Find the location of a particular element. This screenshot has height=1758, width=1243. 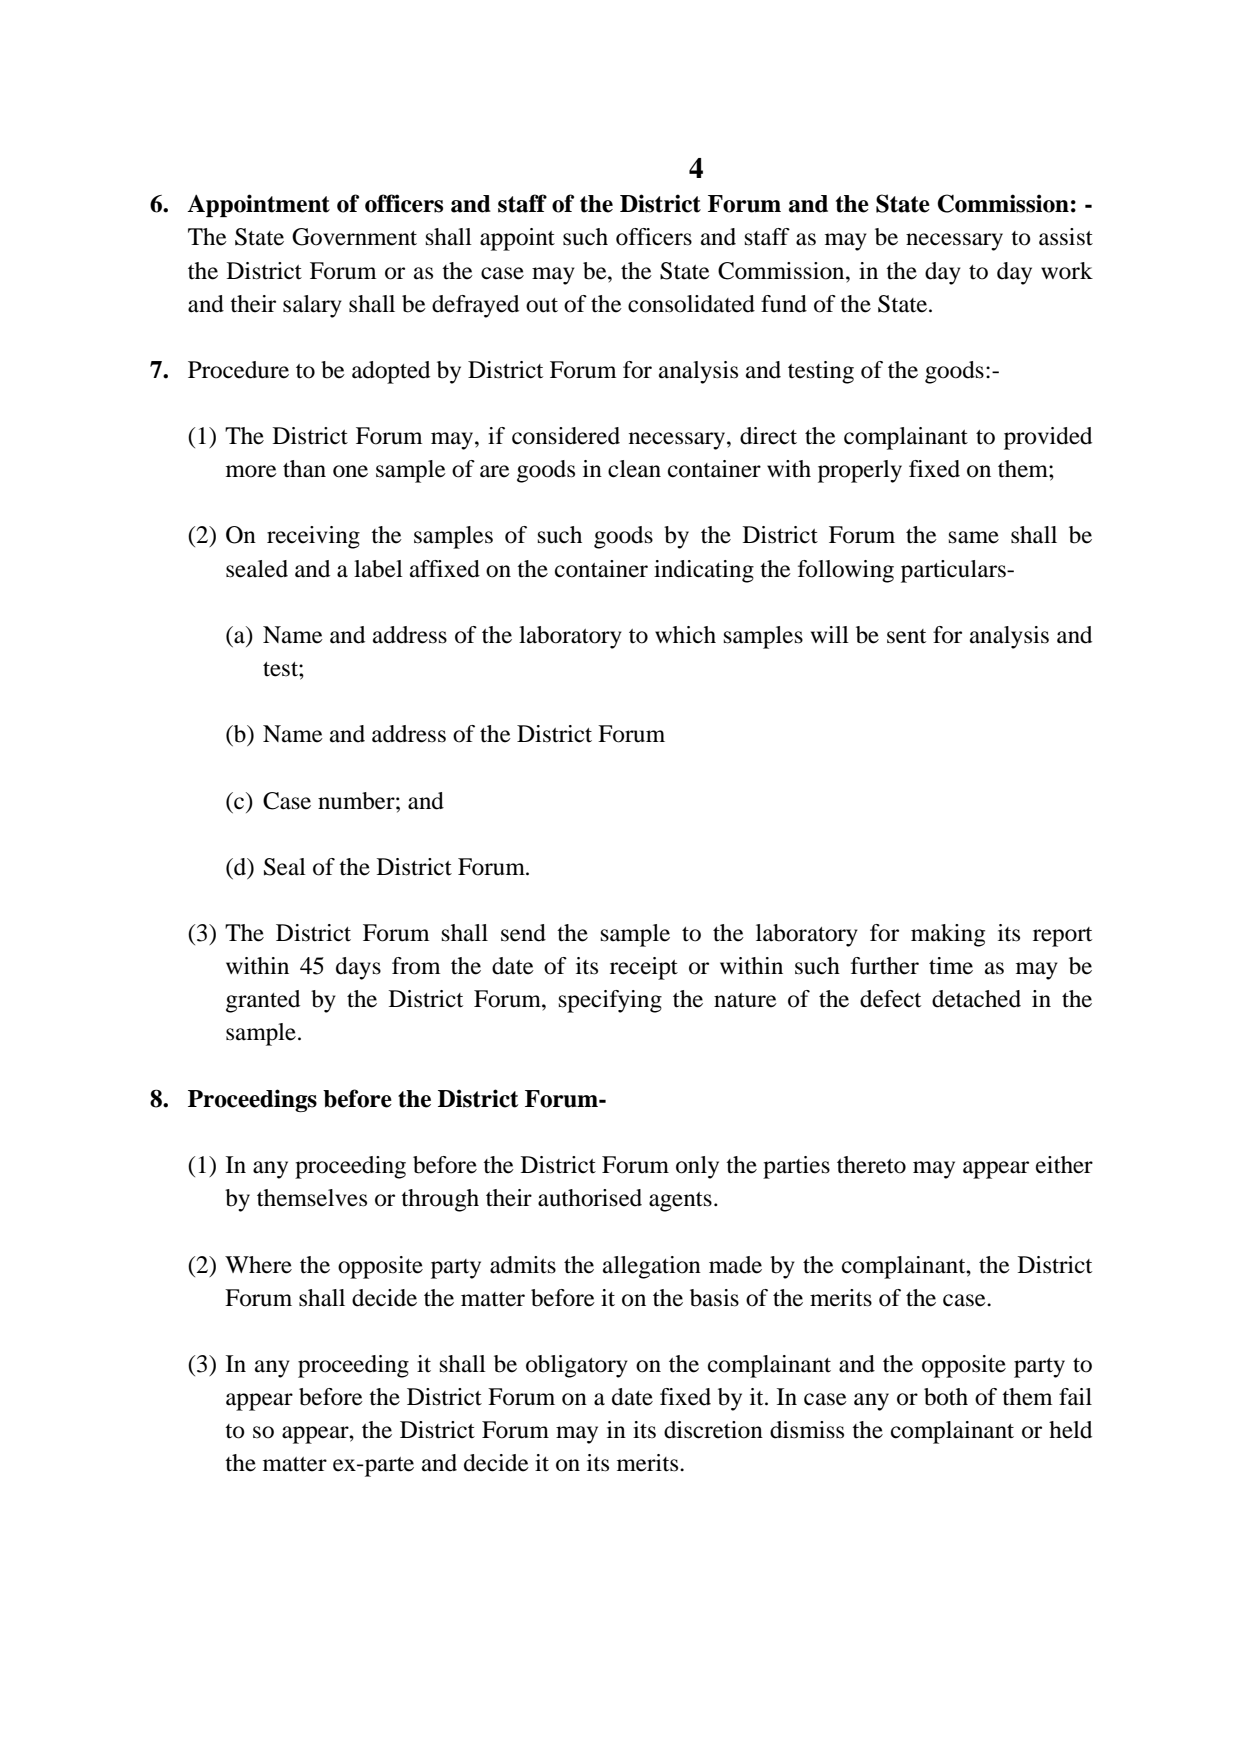

only is located at coordinates (697, 1167).
